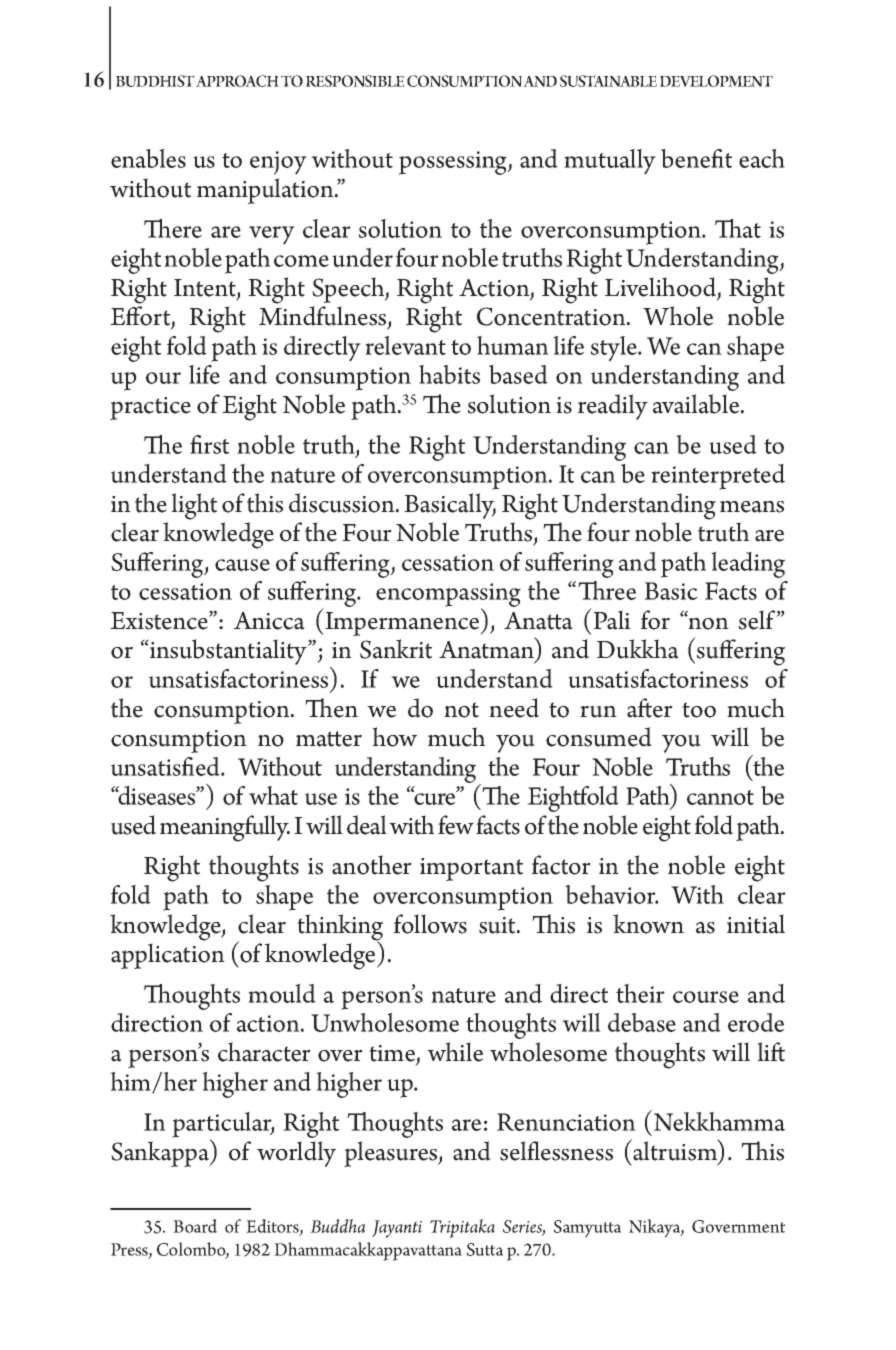  What do you see at coordinates (514, 708) in the screenshot?
I see `need` at bounding box center [514, 708].
